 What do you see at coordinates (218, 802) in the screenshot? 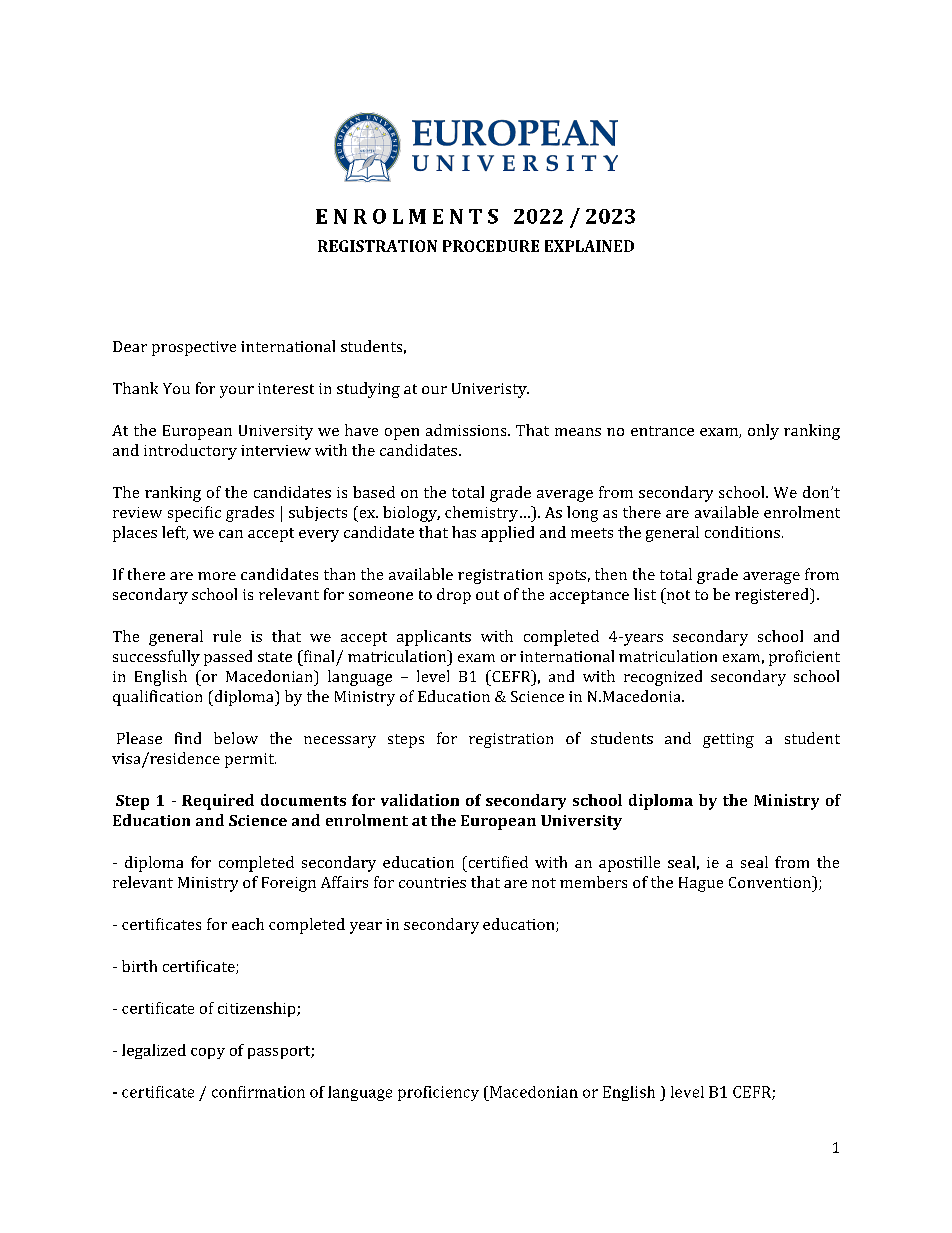
I see `Required` at bounding box center [218, 802].
